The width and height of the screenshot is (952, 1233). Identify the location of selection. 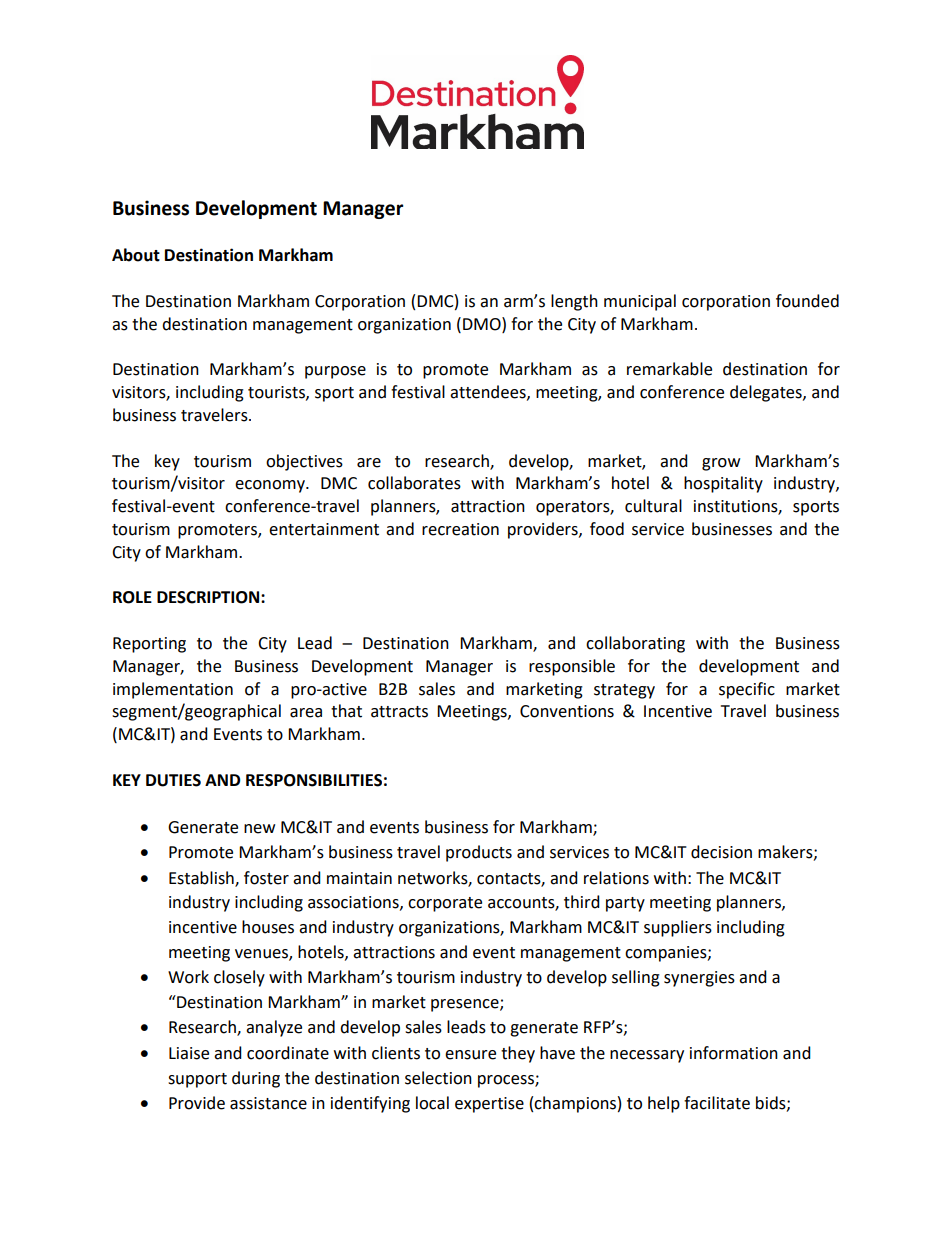
(438, 1078).
